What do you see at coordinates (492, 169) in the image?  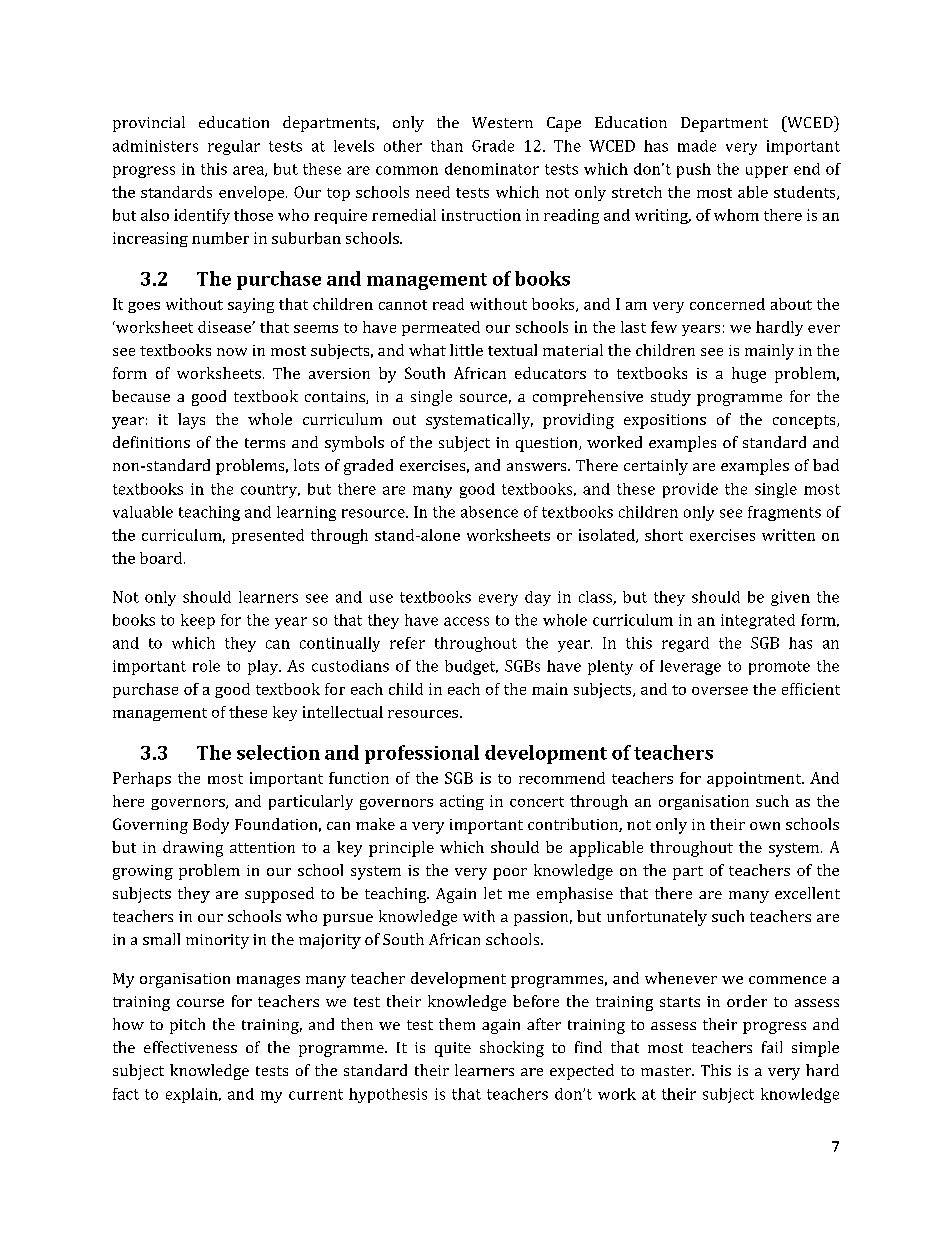 I see `denominator` at bounding box center [492, 169].
